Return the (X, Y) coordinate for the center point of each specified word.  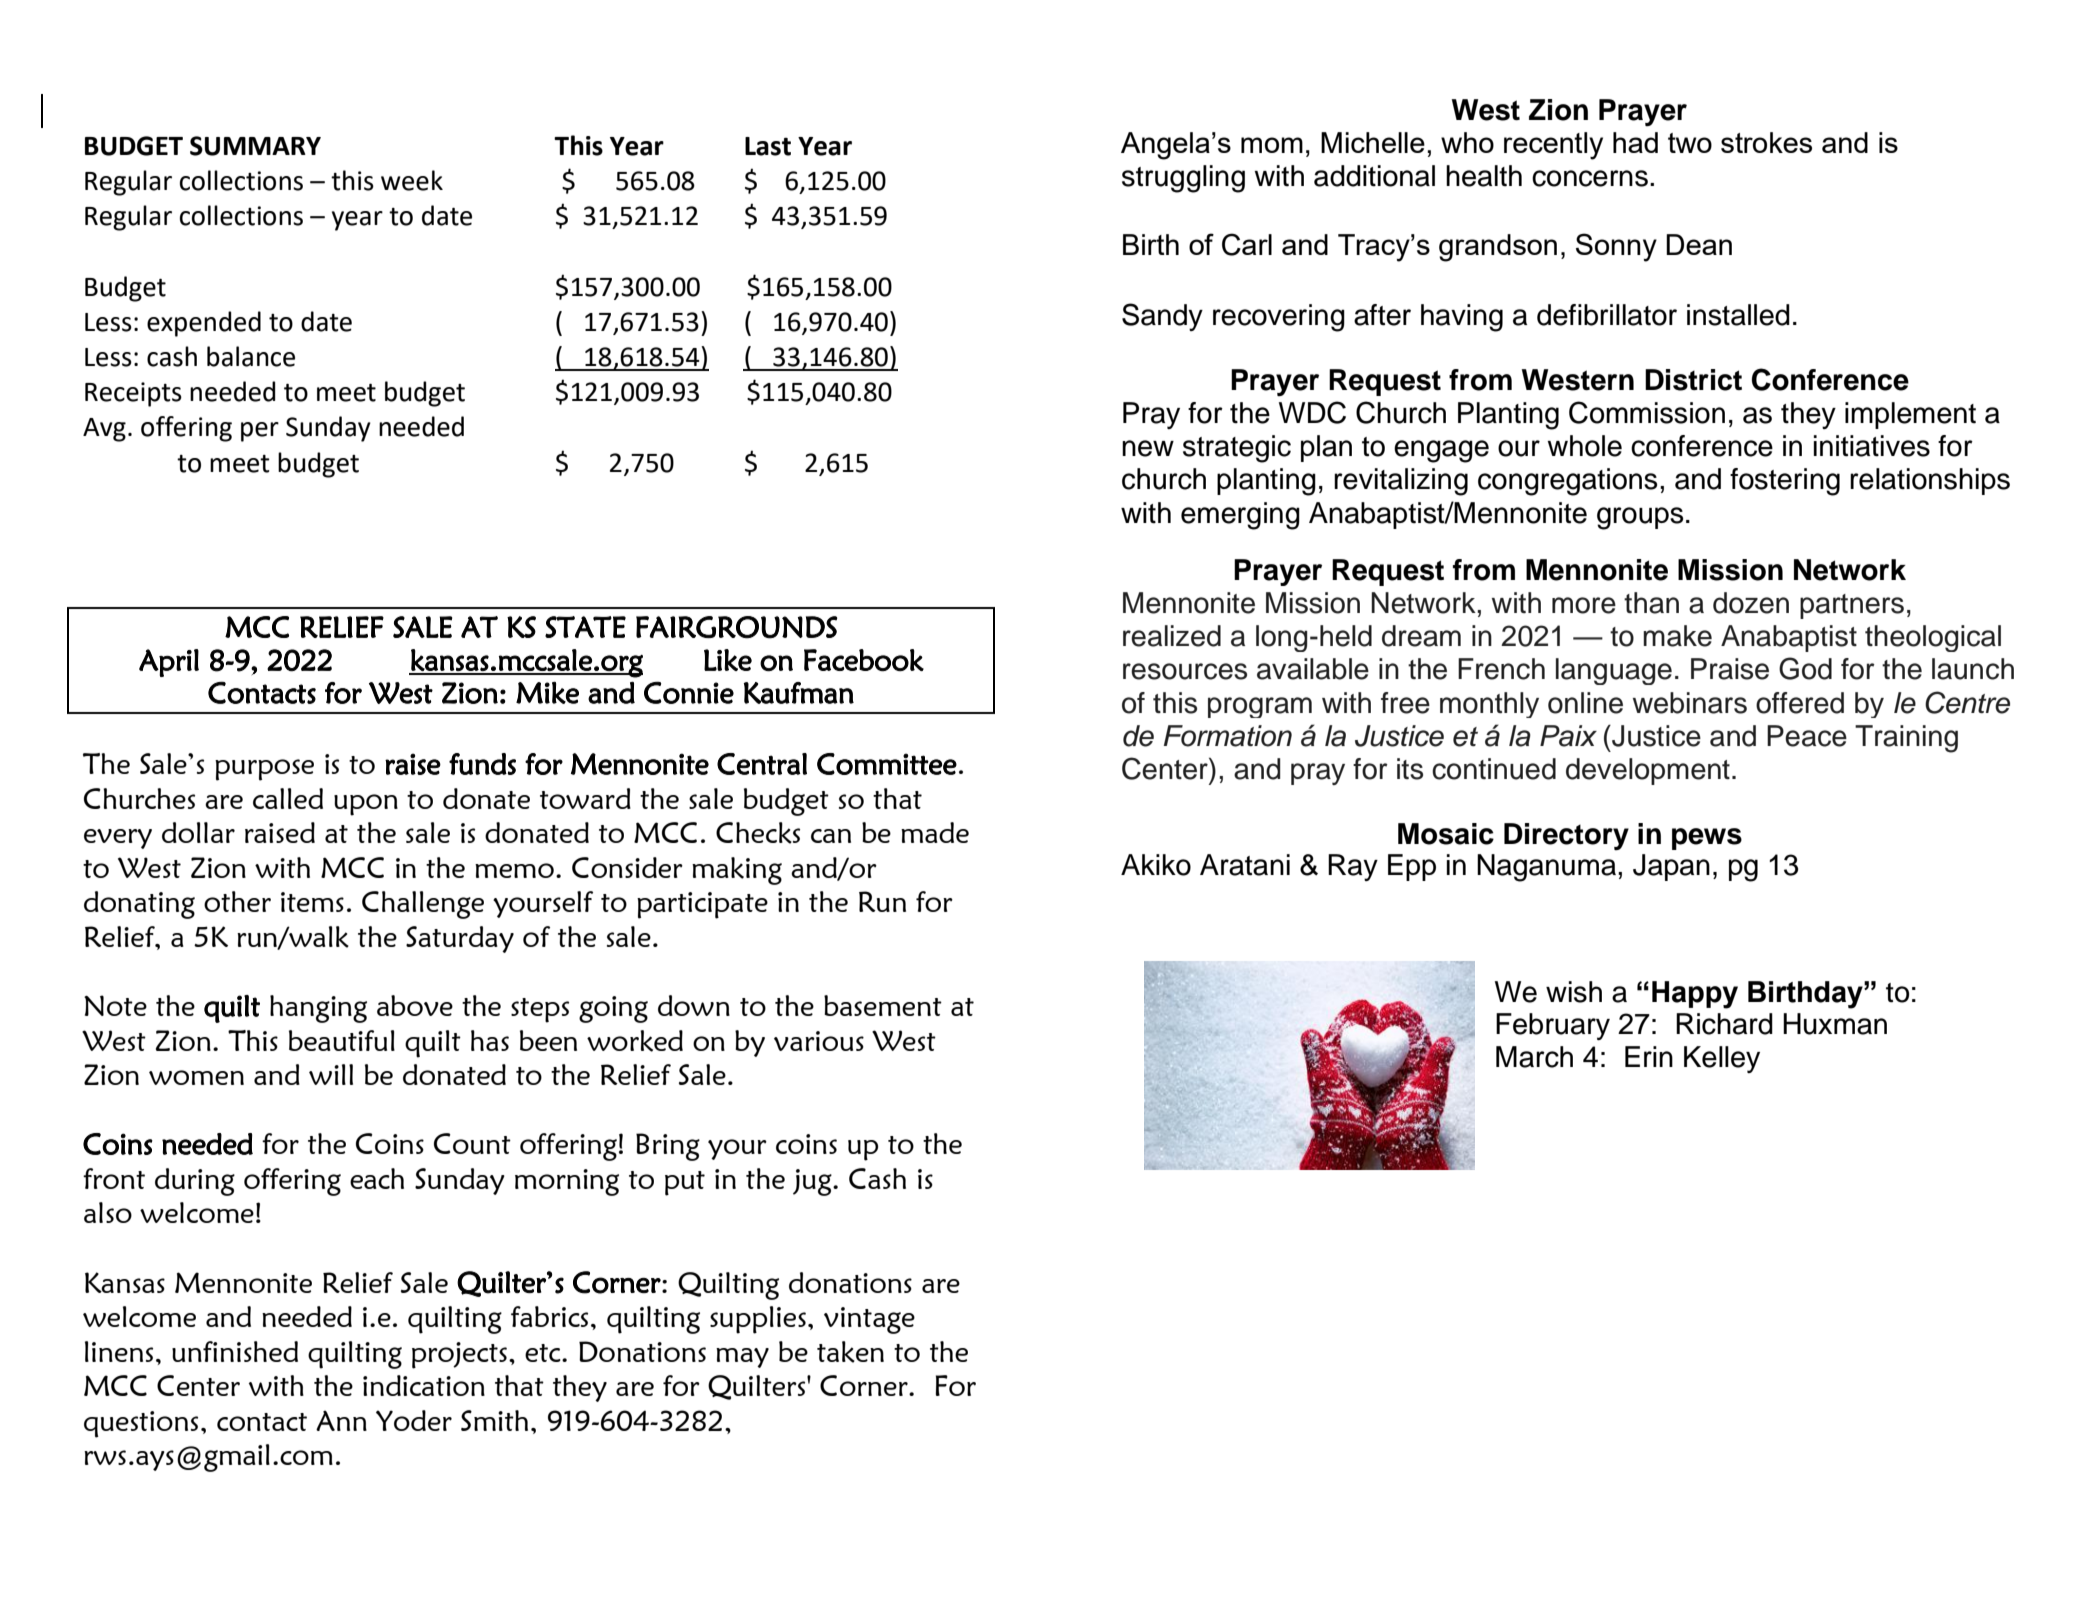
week (412, 180)
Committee (887, 764)
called (288, 798)
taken (850, 1352)
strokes (1766, 142)
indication (424, 1385)
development (1648, 771)
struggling (1183, 179)
